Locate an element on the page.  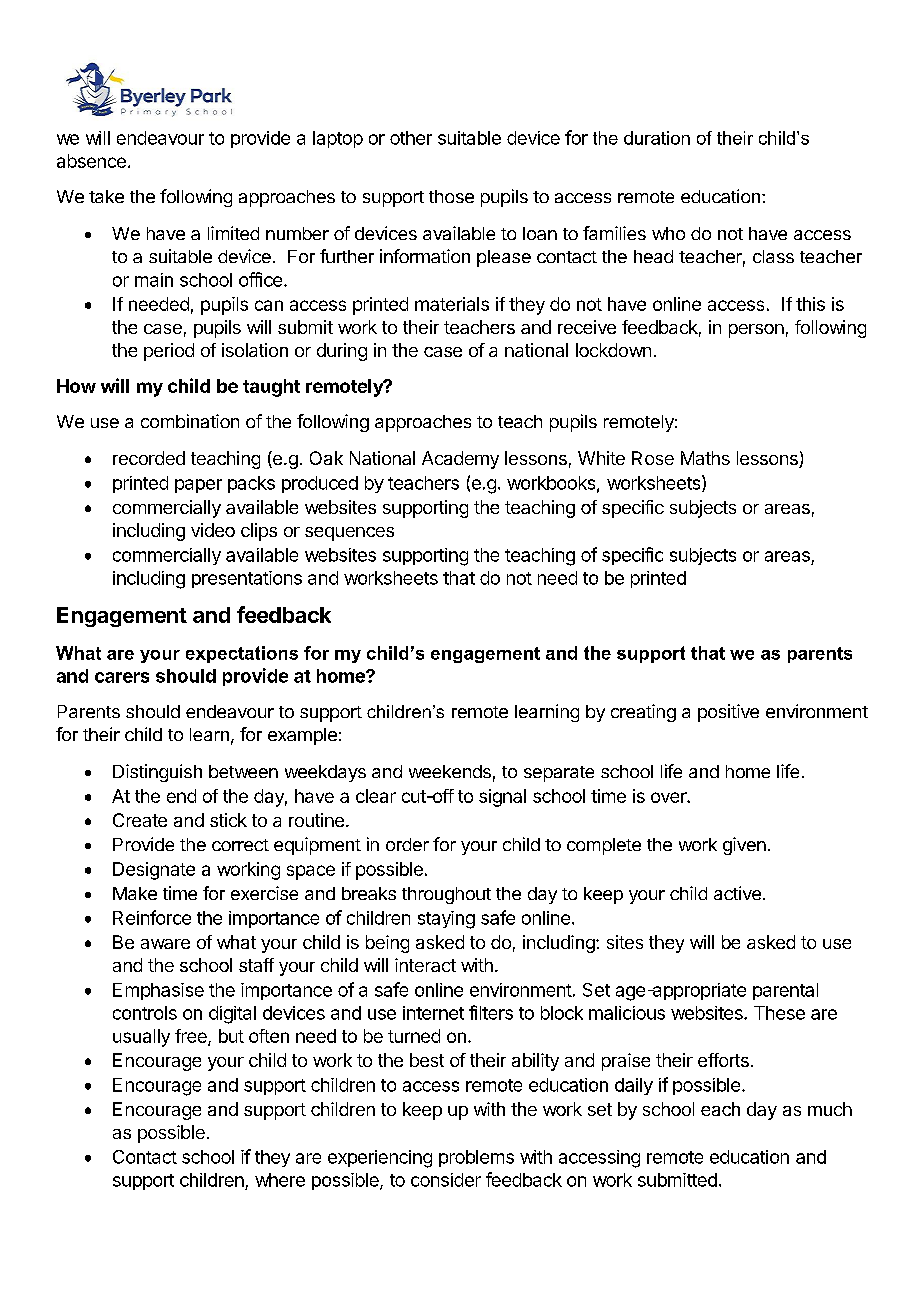
those is located at coordinates (451, 196).
